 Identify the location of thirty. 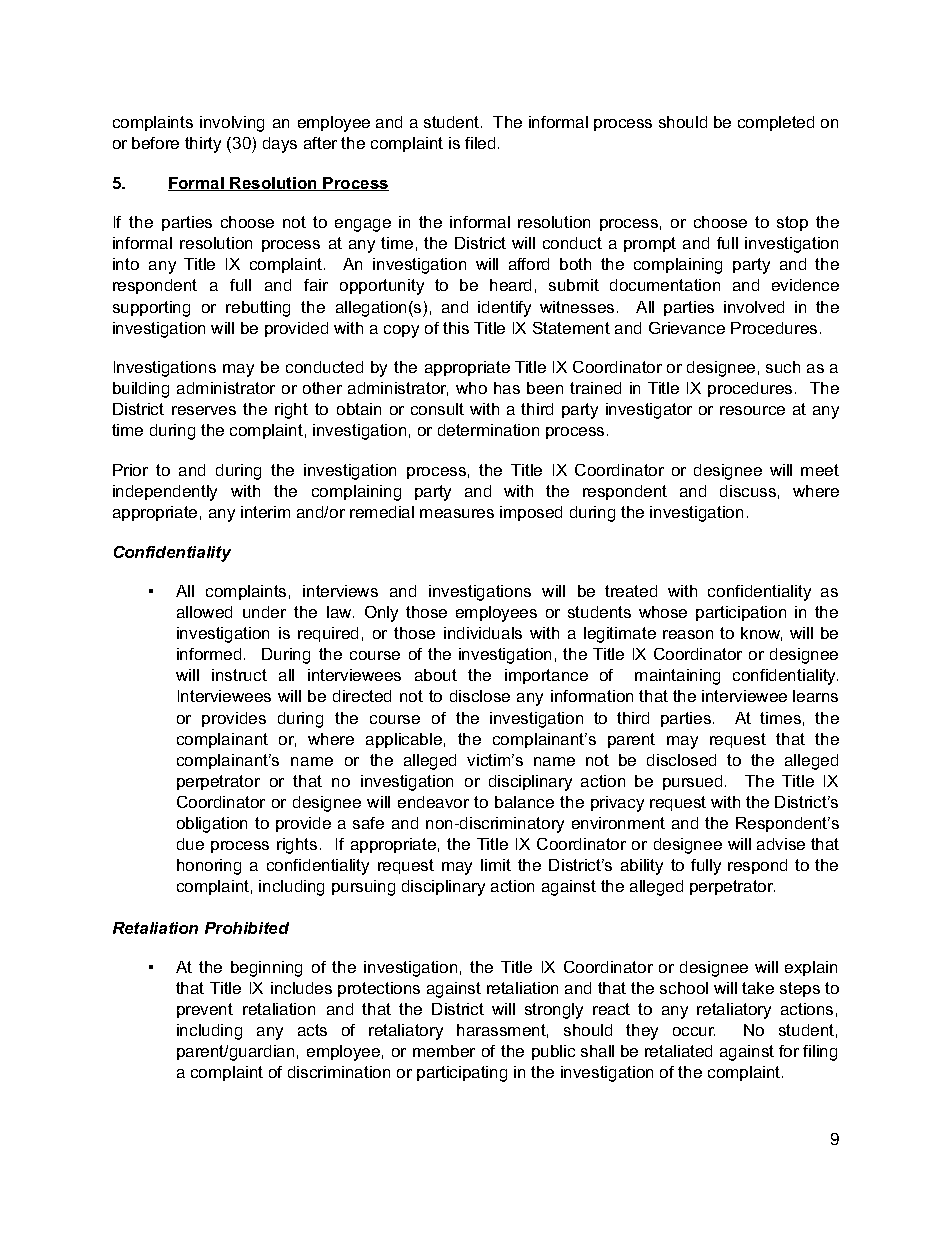
(203, 145).
